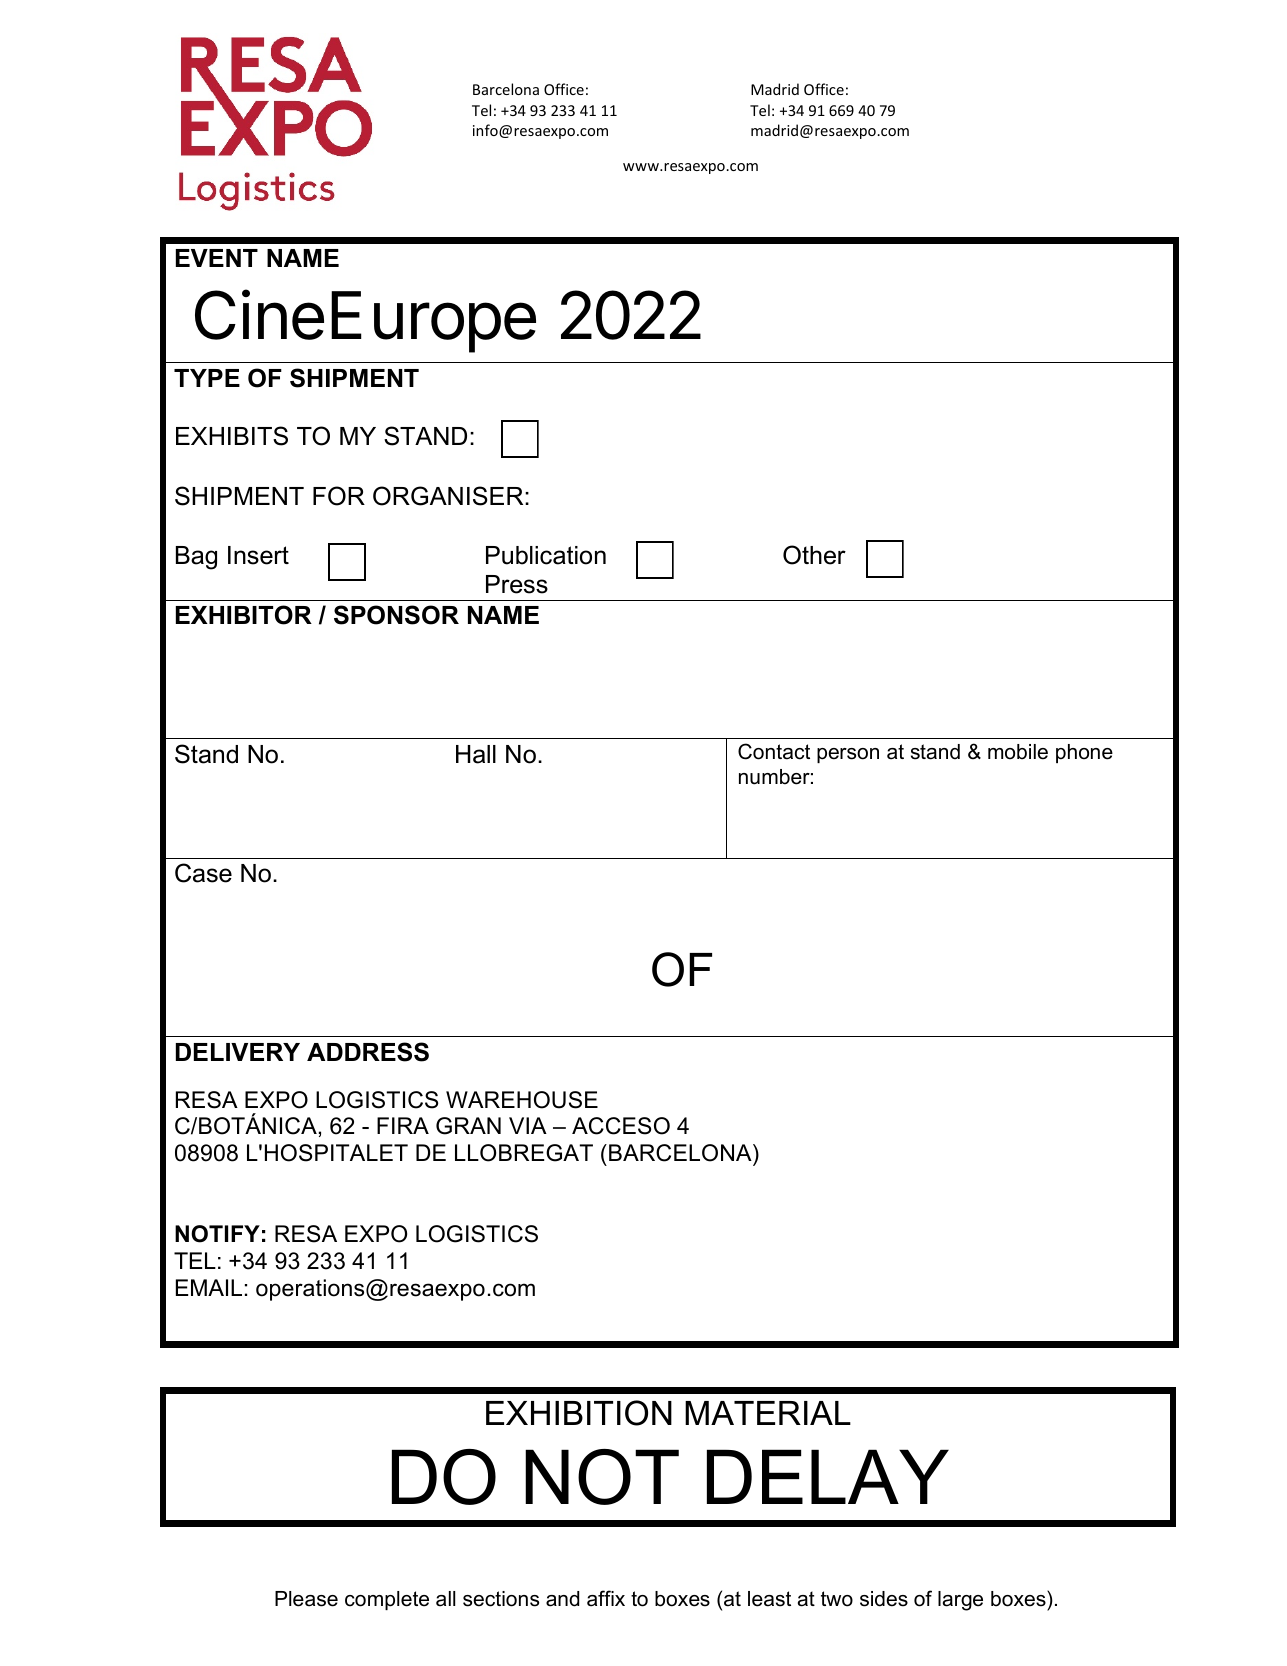  What do you see at coordinates (546, 555) in the screenshot?
I see `Publication` at bounding box center [546, 555].
